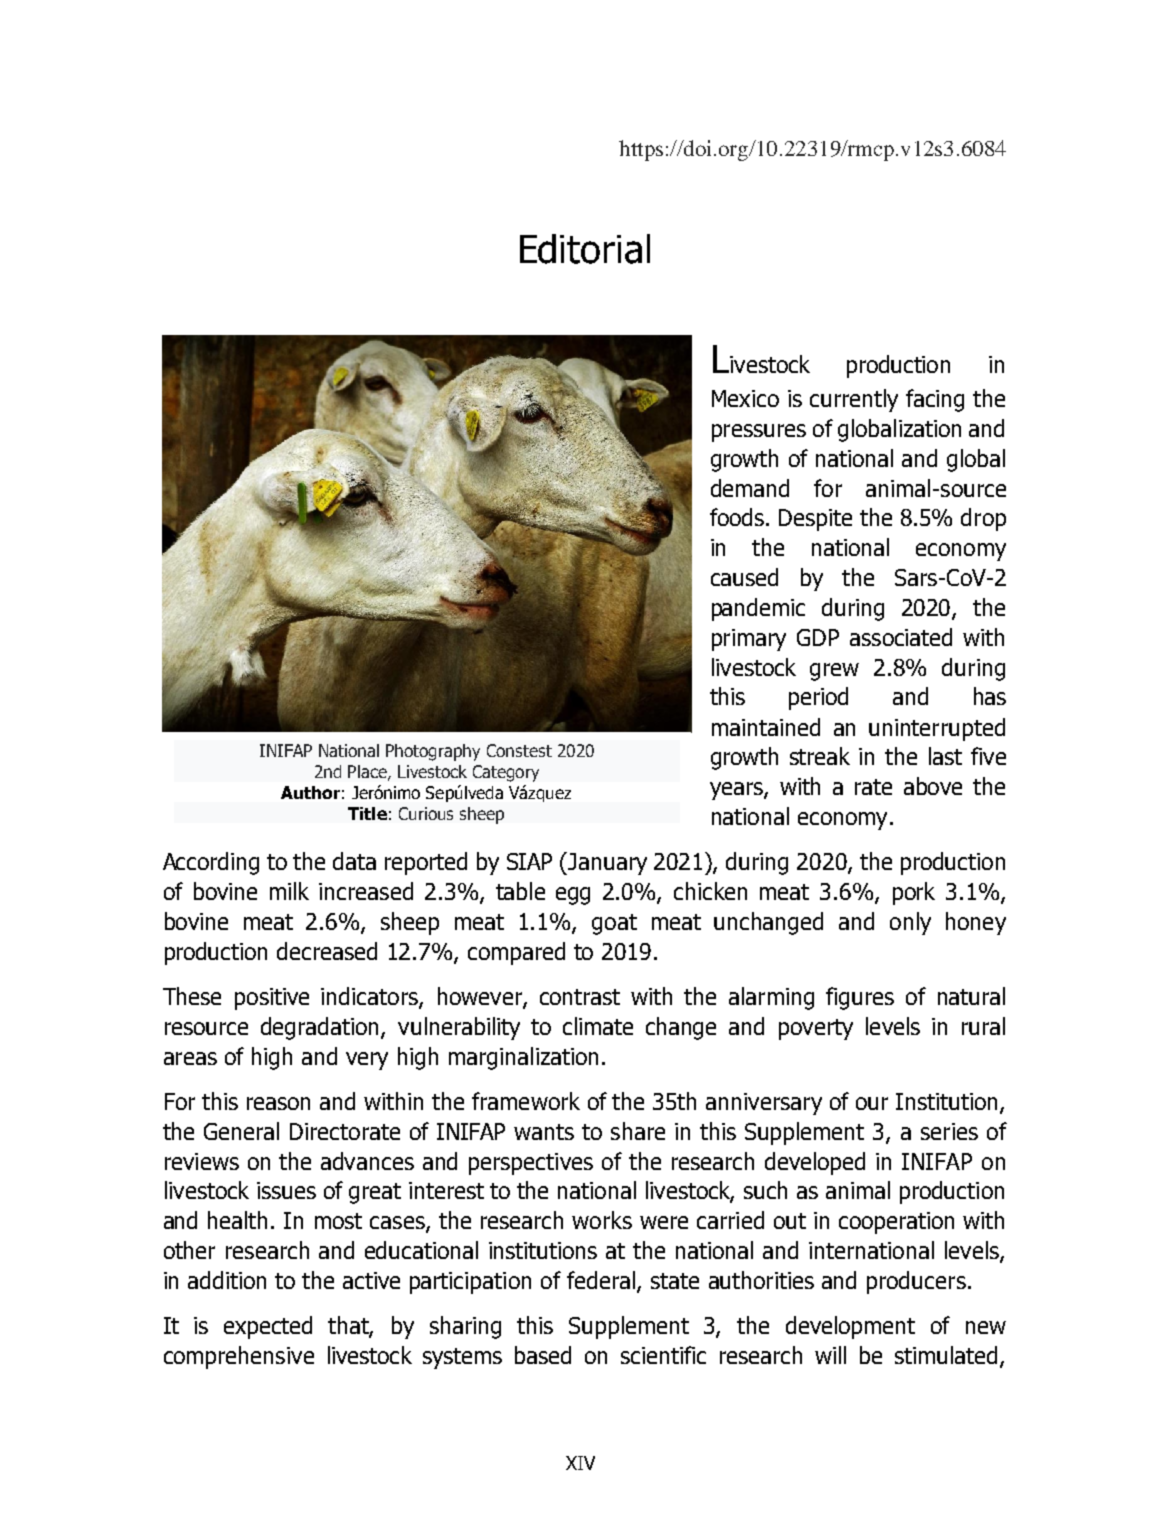 Image resolution: width=1169 pixels, height=1513 pixels. I want to click on currently, so click(854, 400).
